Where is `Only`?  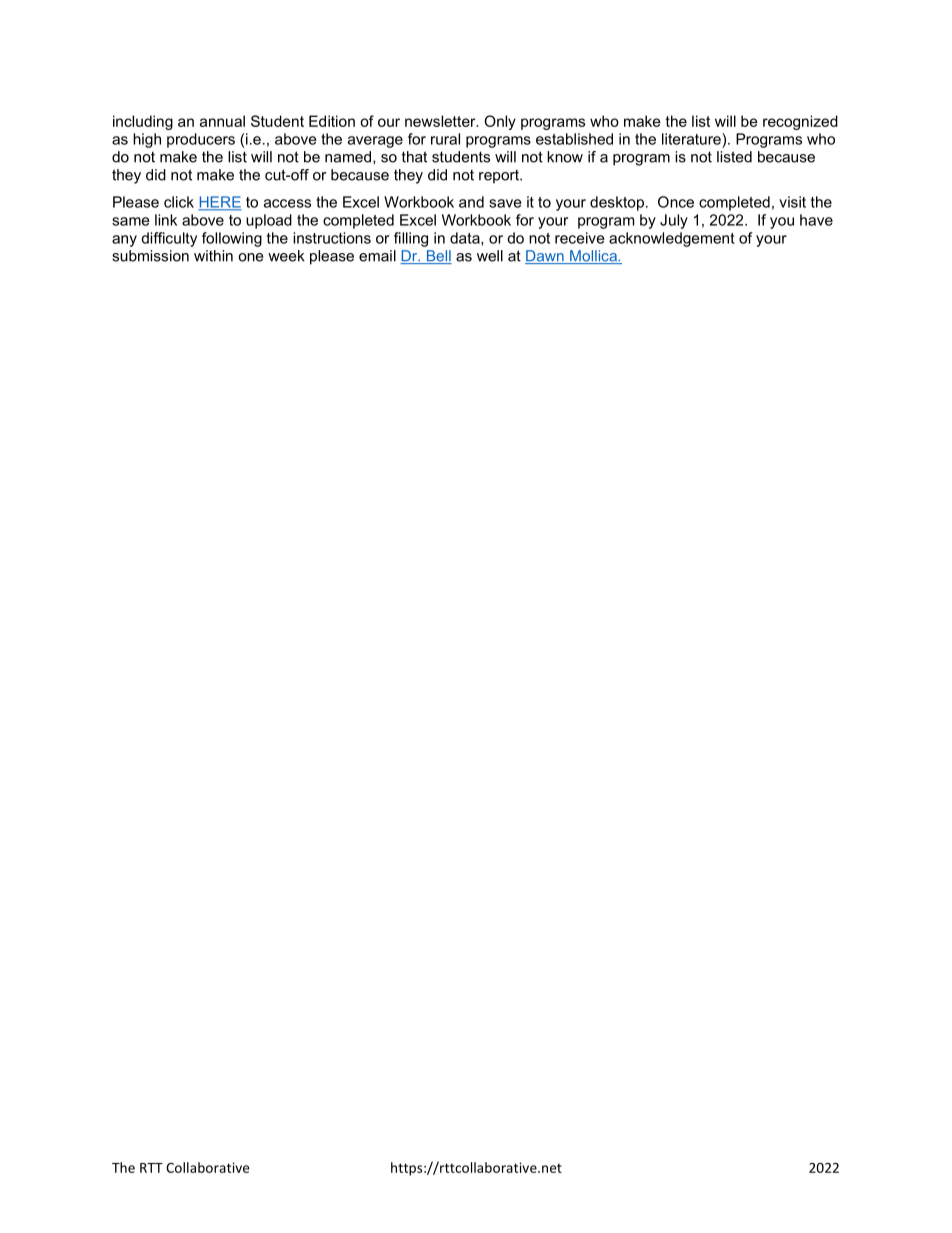 Only is located at coordinates (500, 122).
